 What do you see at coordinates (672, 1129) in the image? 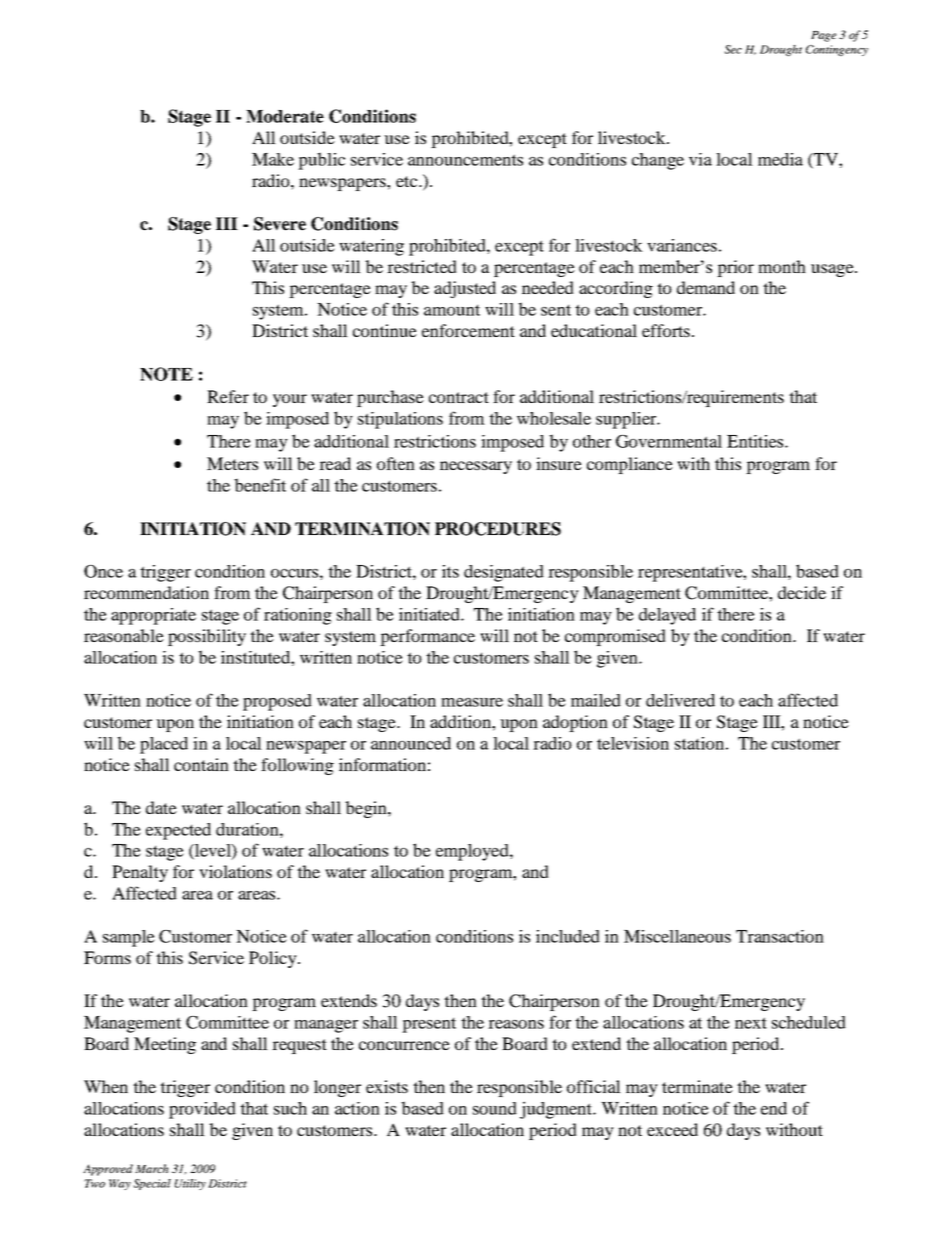
I see `exceed` at bounding box center [672, 1129].
